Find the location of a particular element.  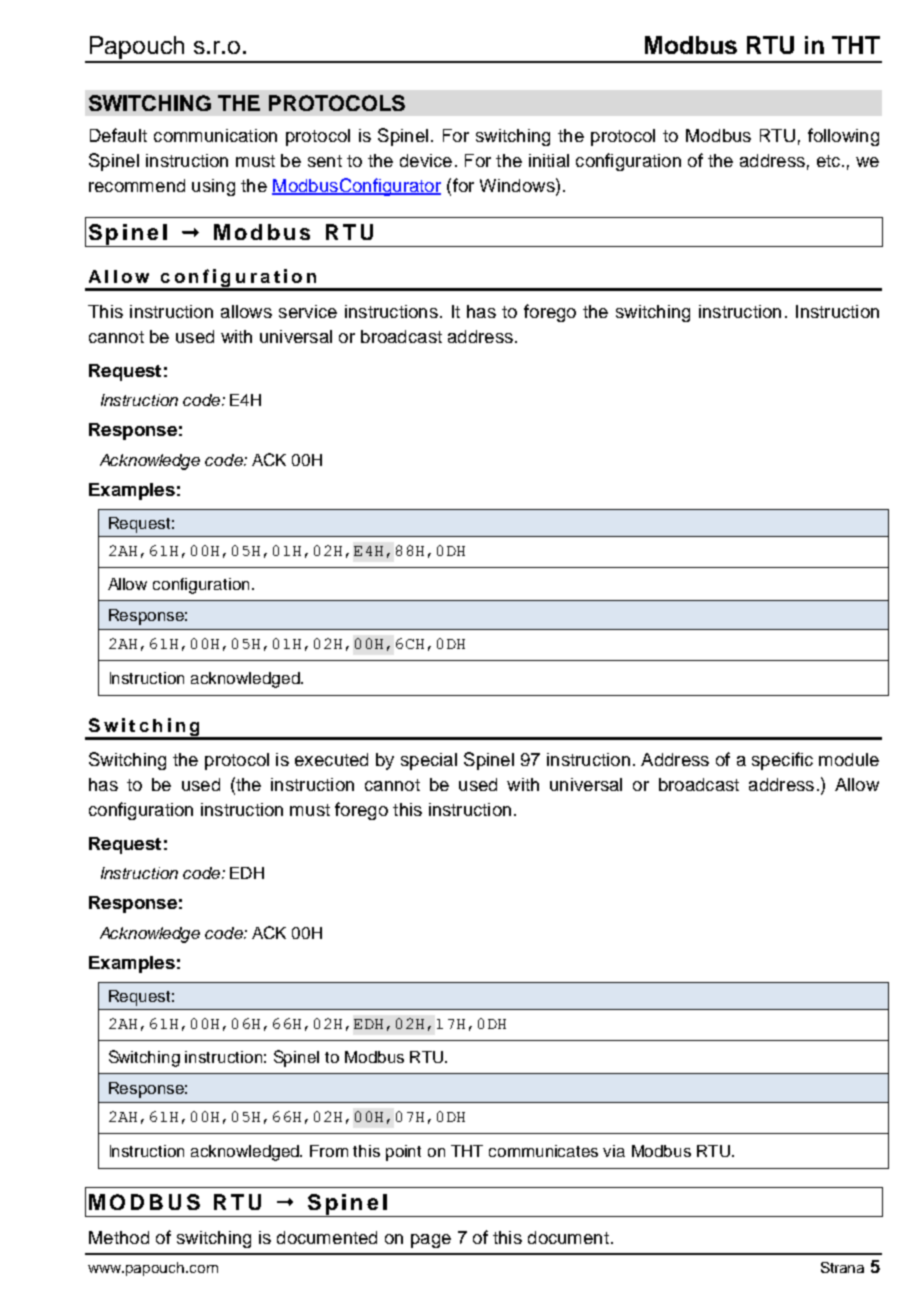

special is located at coordinates (429, 761).
